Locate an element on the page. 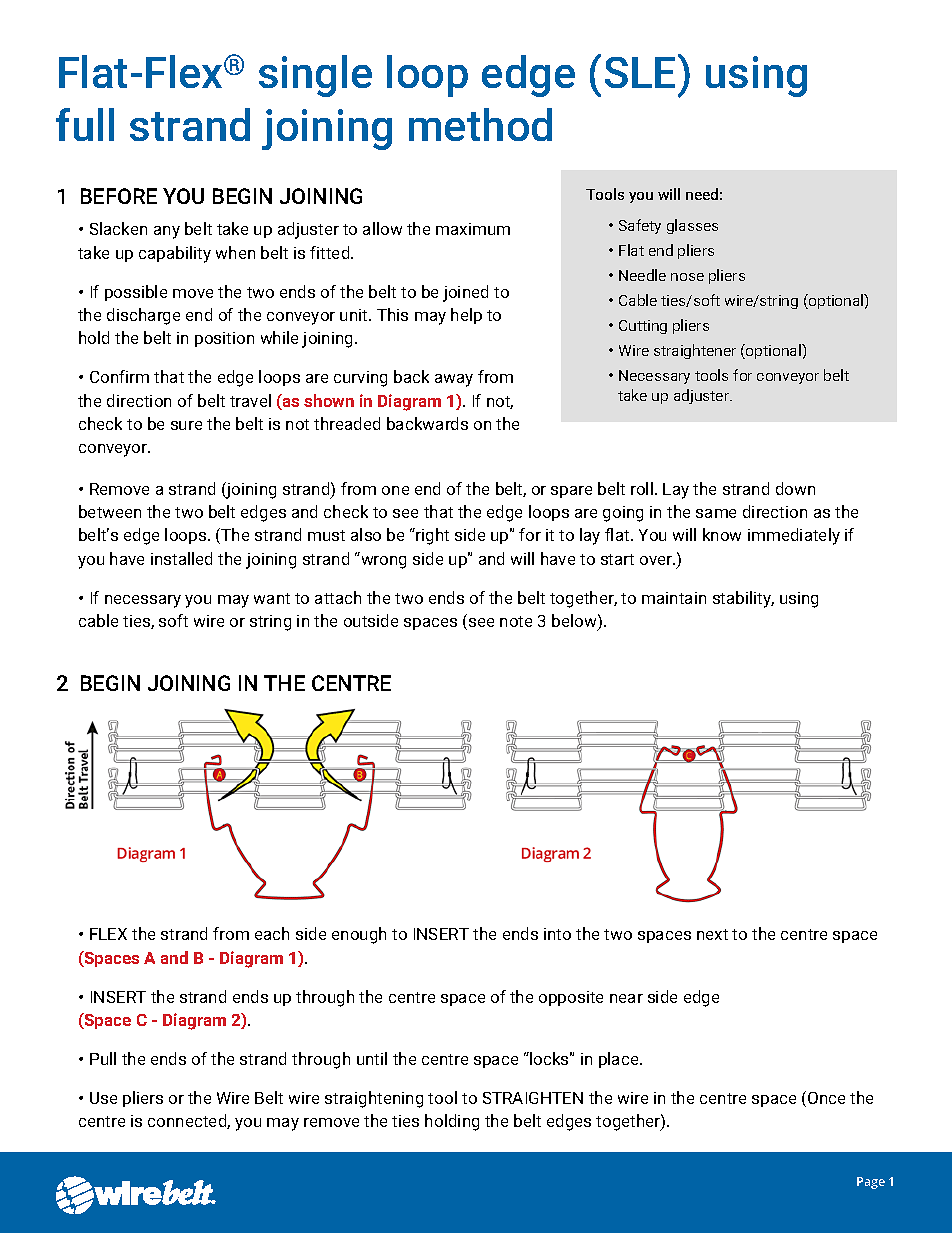 Image resolution: width=952 pixels, height=1233 pixels. note is located at coordinates (516, 621).
